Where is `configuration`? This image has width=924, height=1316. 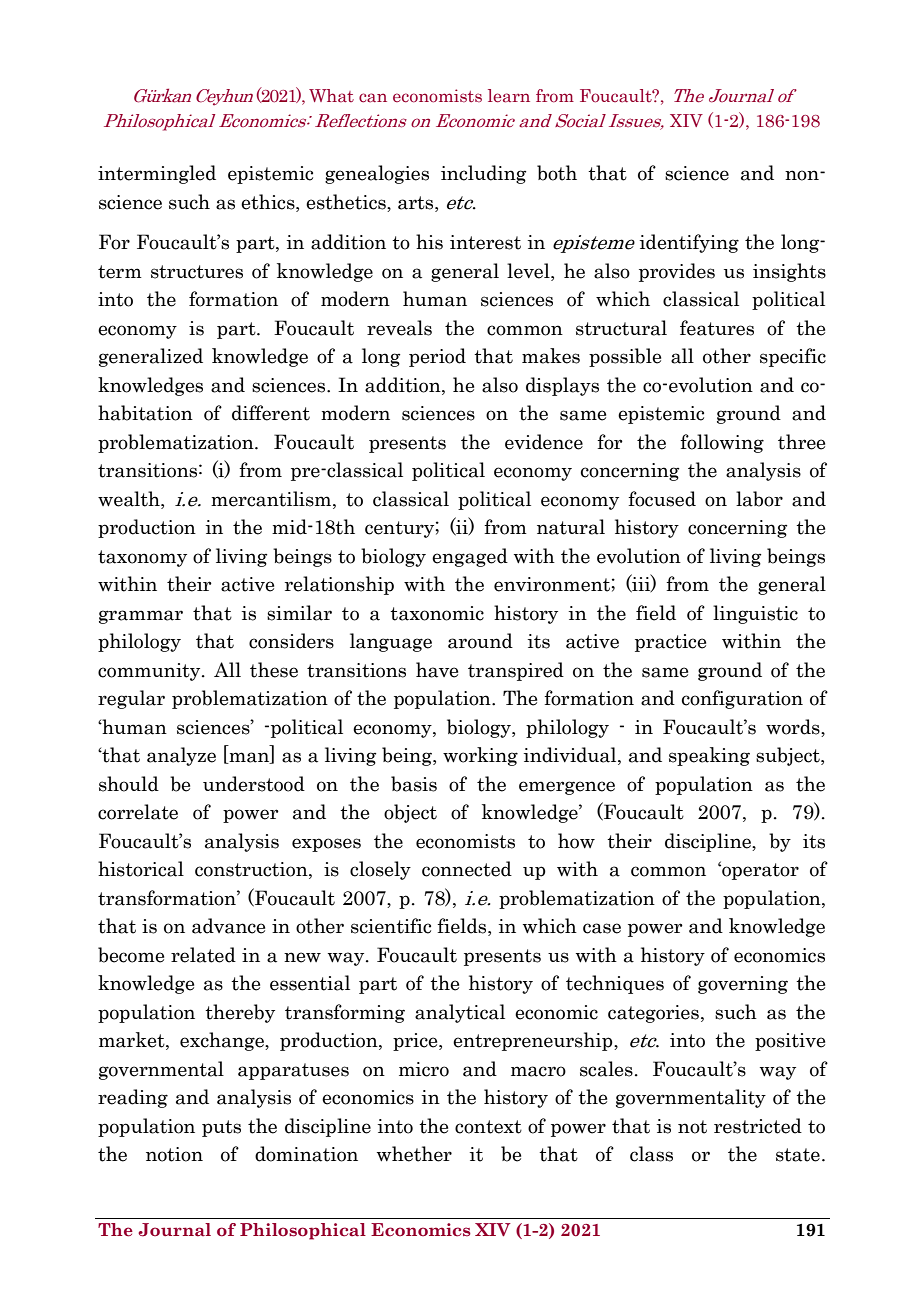 configuration is located at coordinates (742, 699).
